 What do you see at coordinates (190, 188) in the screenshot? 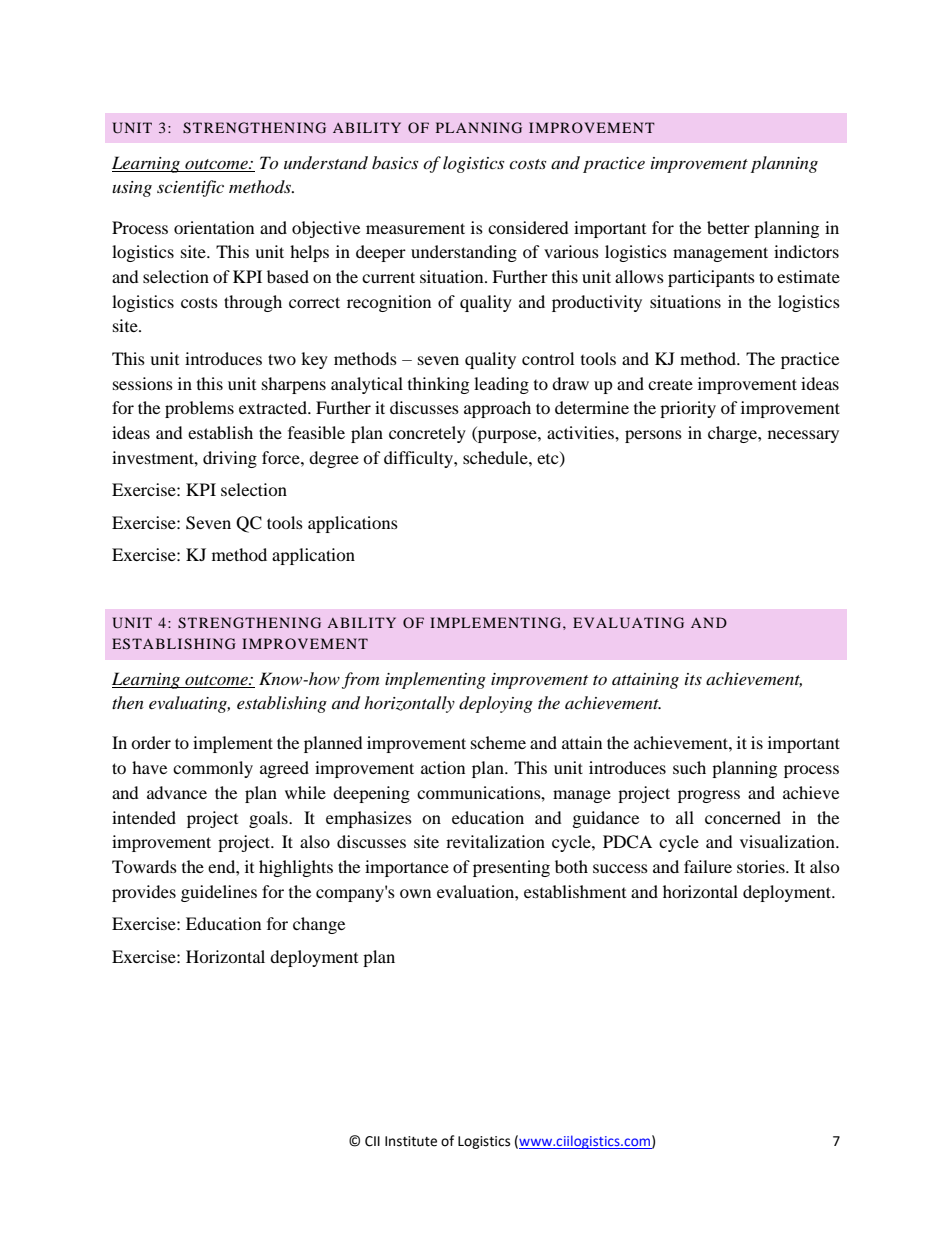
I see `scientific` at bounding box center [190, 188].
